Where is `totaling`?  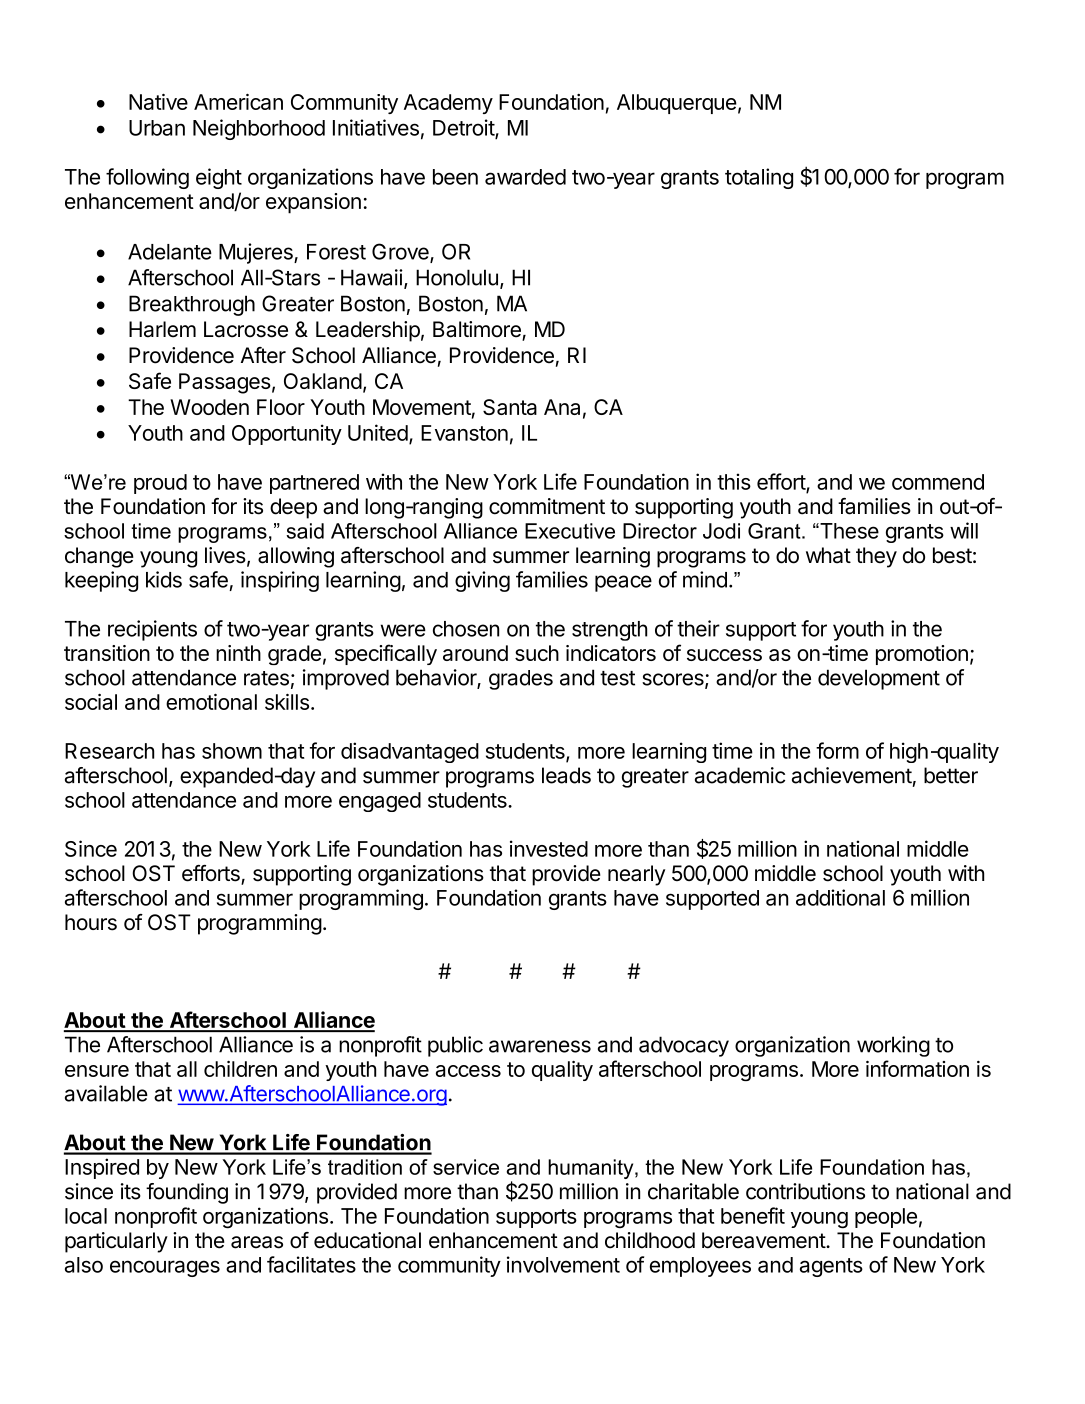
totaling is located at coordinates (759, 178).
